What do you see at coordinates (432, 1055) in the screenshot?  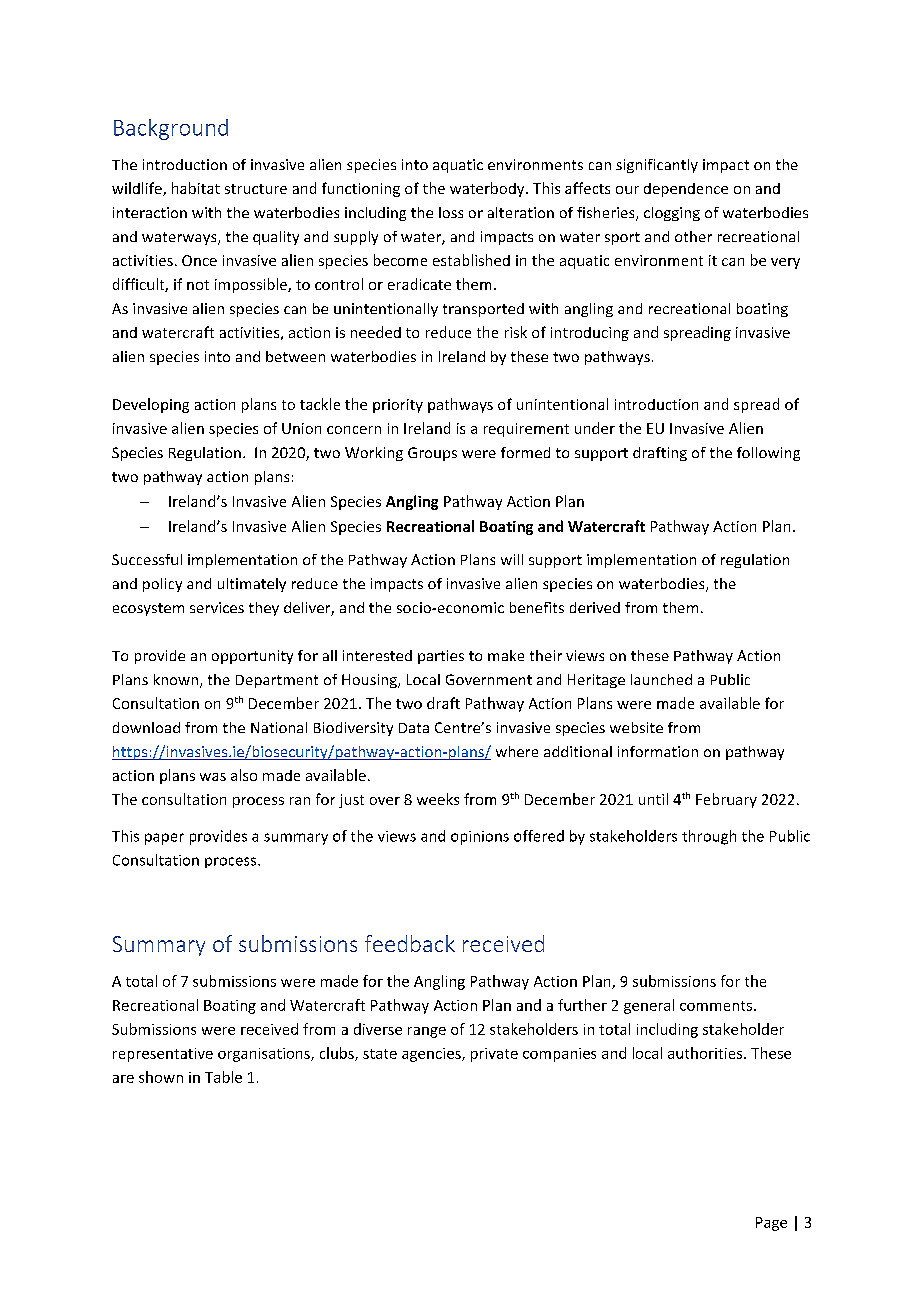 I see `agencies` at bounding box center [432, 1055].
